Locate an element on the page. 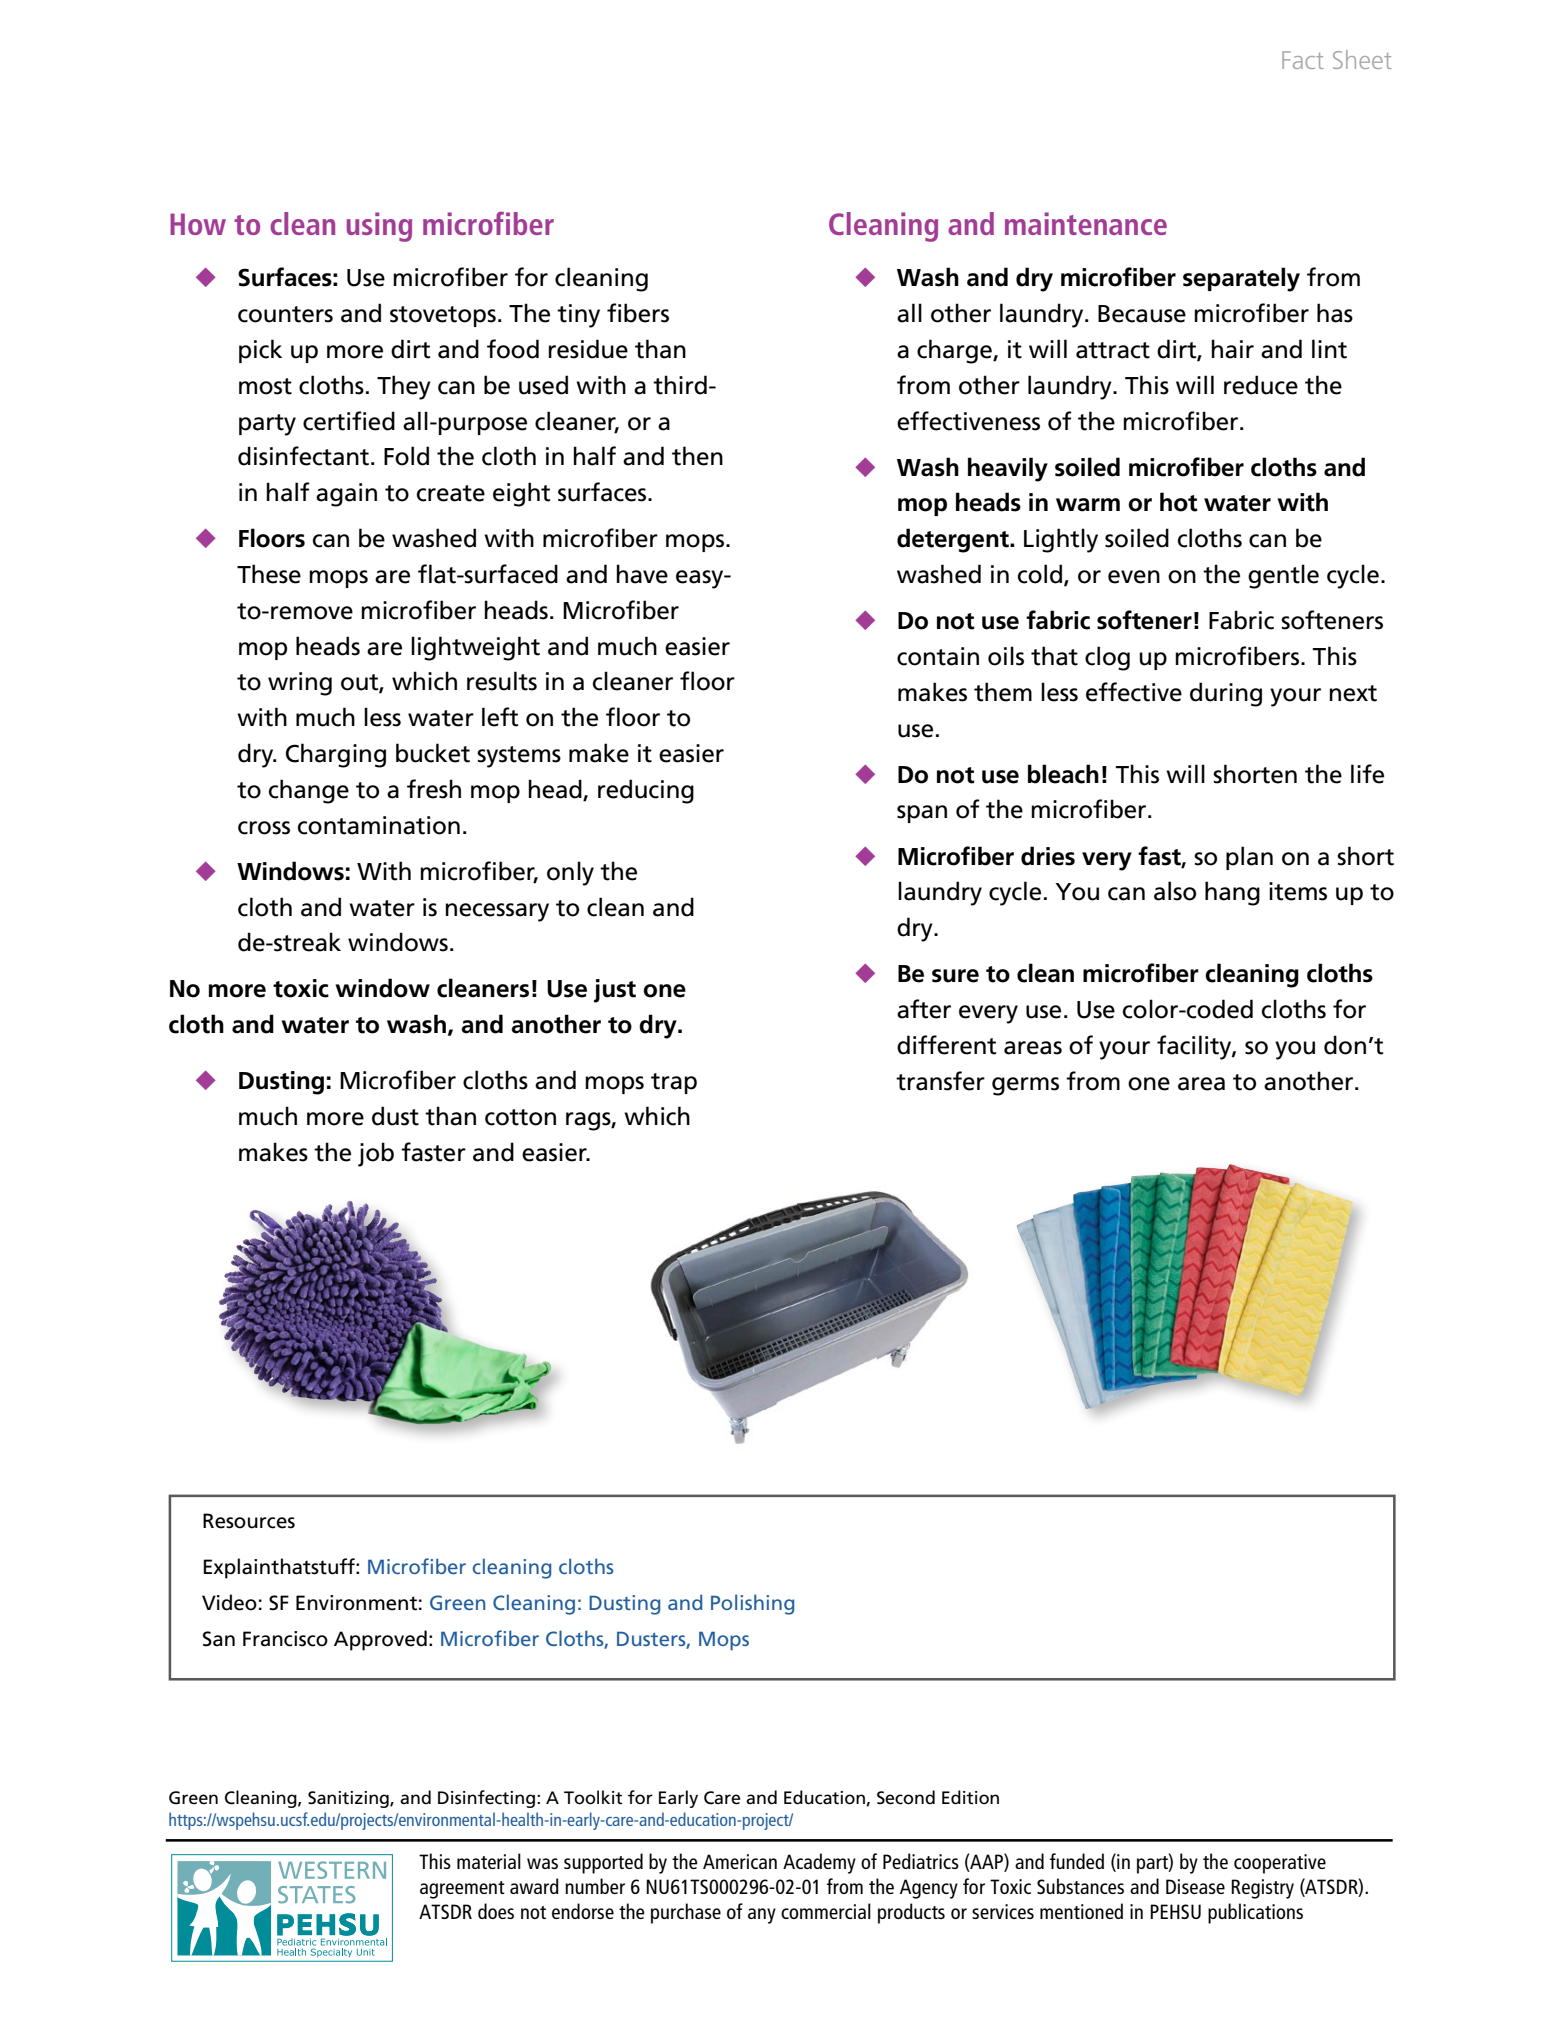 This document has width=1564, height=2025. germs is located at coordinates (1025, 1086).
